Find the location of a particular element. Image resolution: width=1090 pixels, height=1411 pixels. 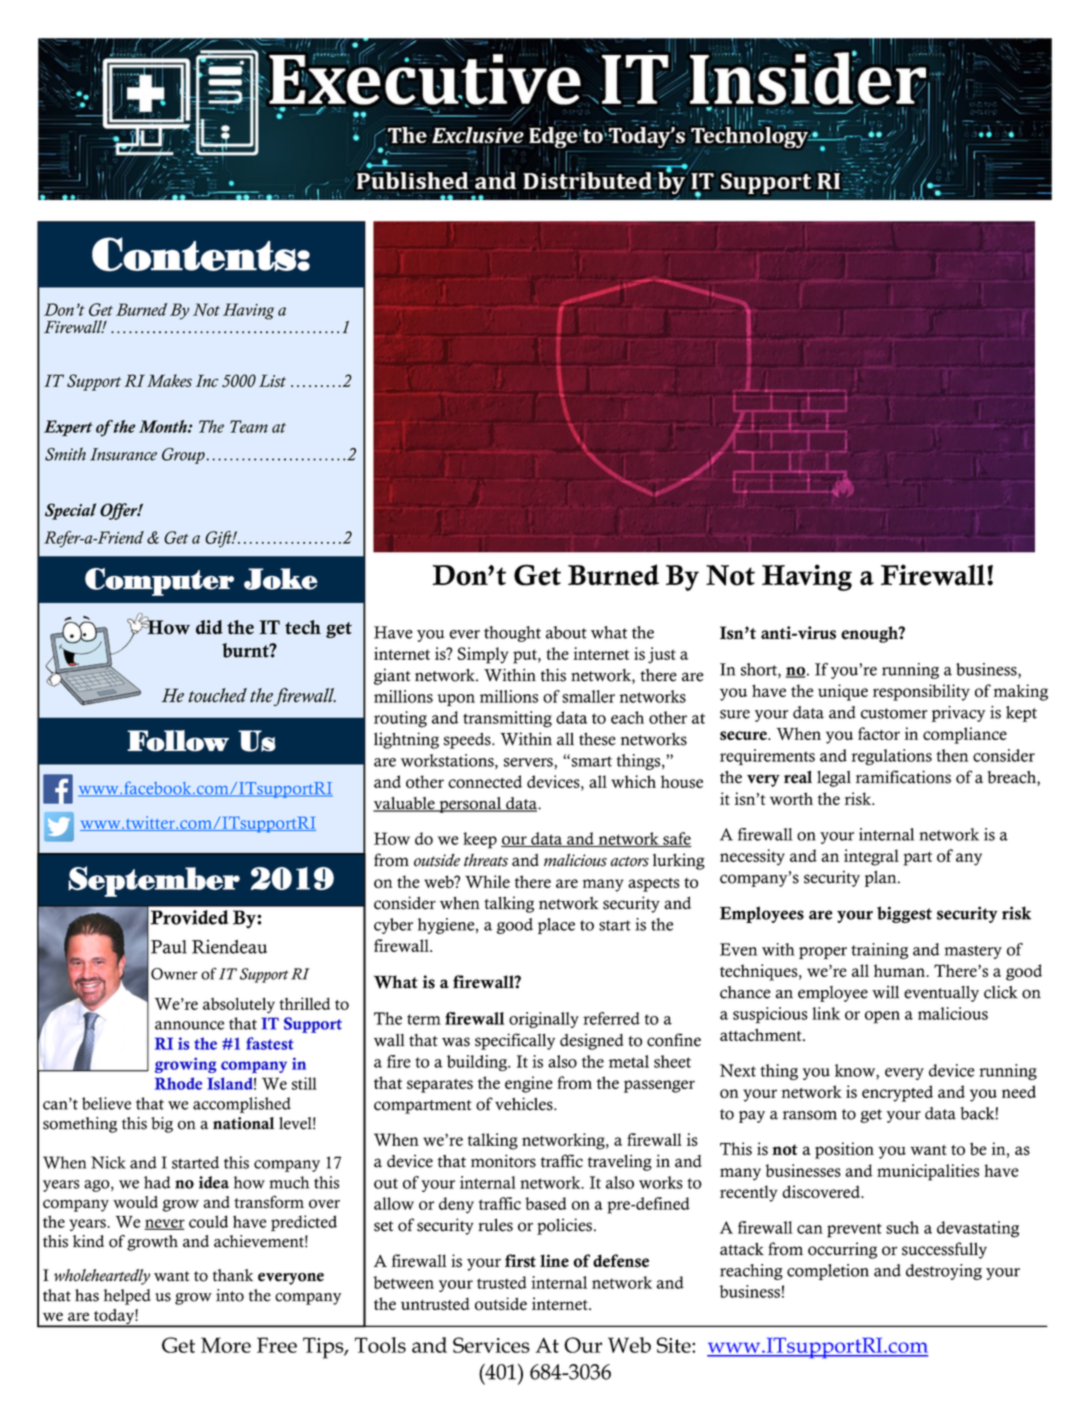

Contents is located at coordinates (195, 254).
